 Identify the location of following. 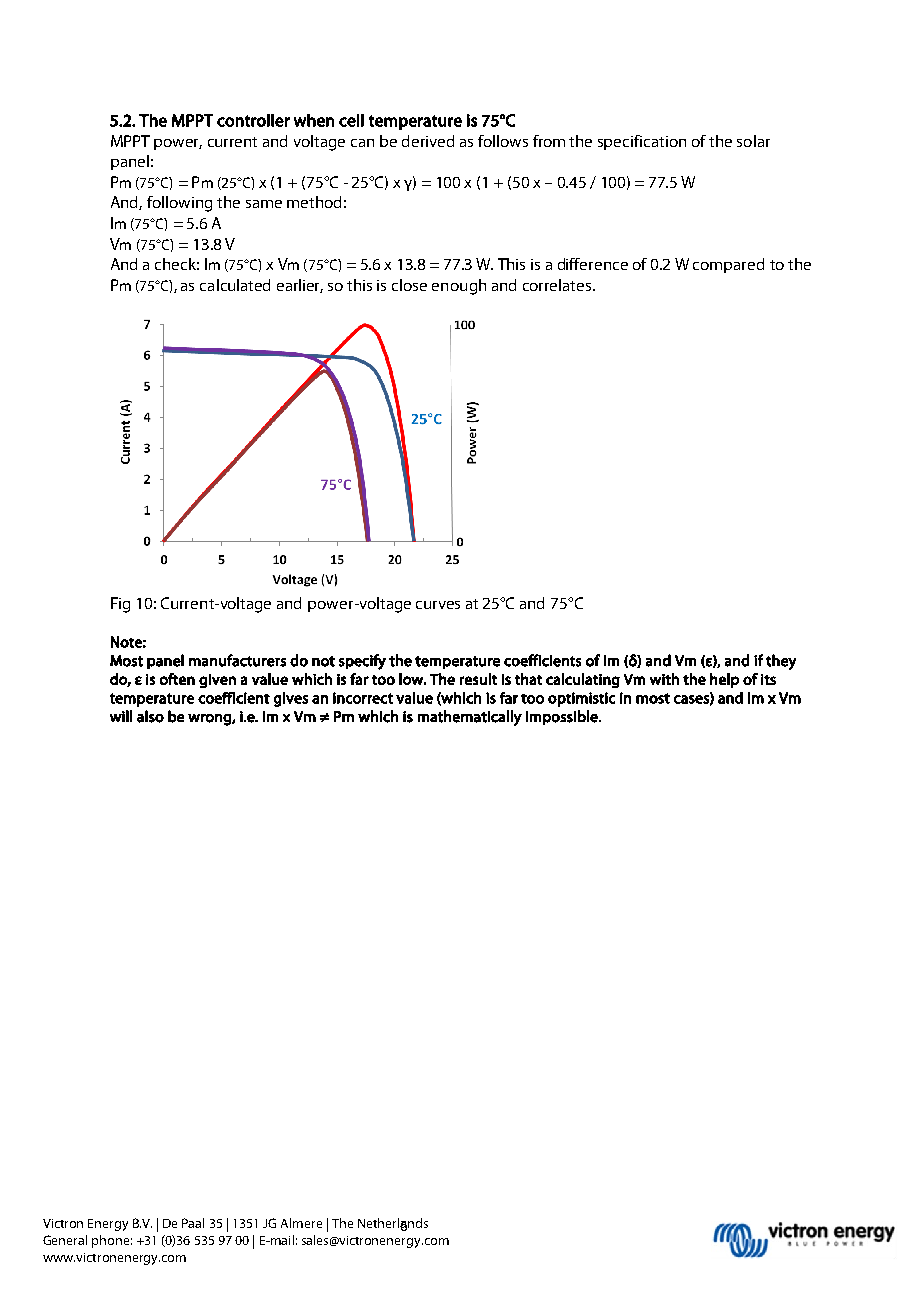
(179, 204).
